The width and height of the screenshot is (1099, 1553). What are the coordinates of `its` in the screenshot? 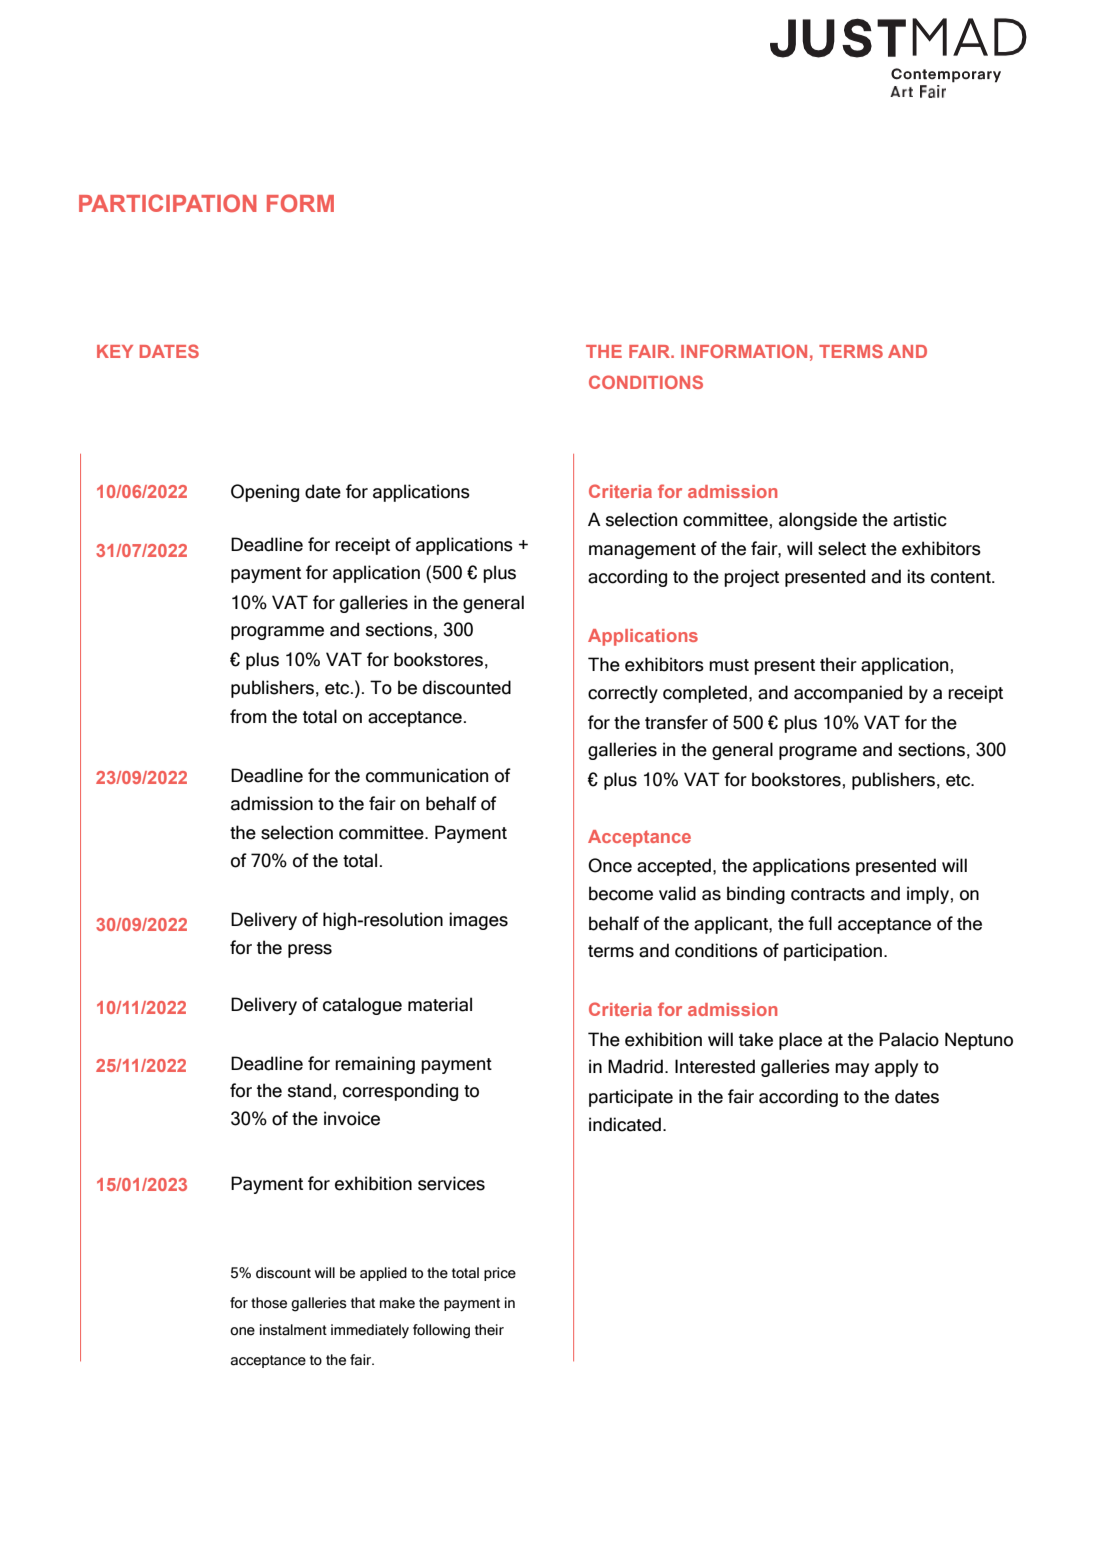 It's located at (916, 576).
